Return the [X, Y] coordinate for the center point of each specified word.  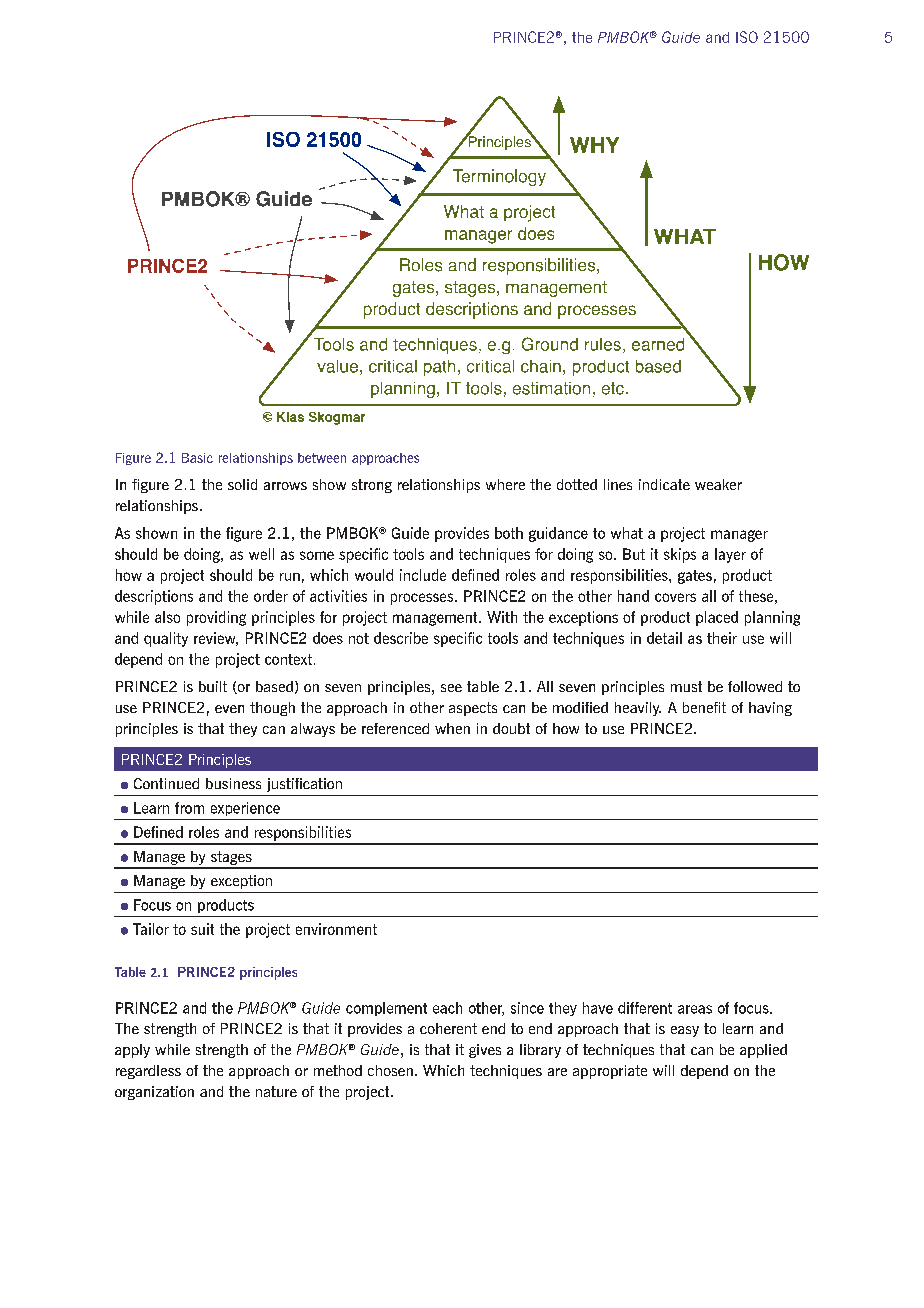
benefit [704, 707]
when [452, 728]
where [505, 484]
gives [485, 1051]
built [213, 686]
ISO [747, 37]
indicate [664, 484]
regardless [148, 1072]
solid [242, 484]
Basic [197, 458]
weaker [718, 484]
